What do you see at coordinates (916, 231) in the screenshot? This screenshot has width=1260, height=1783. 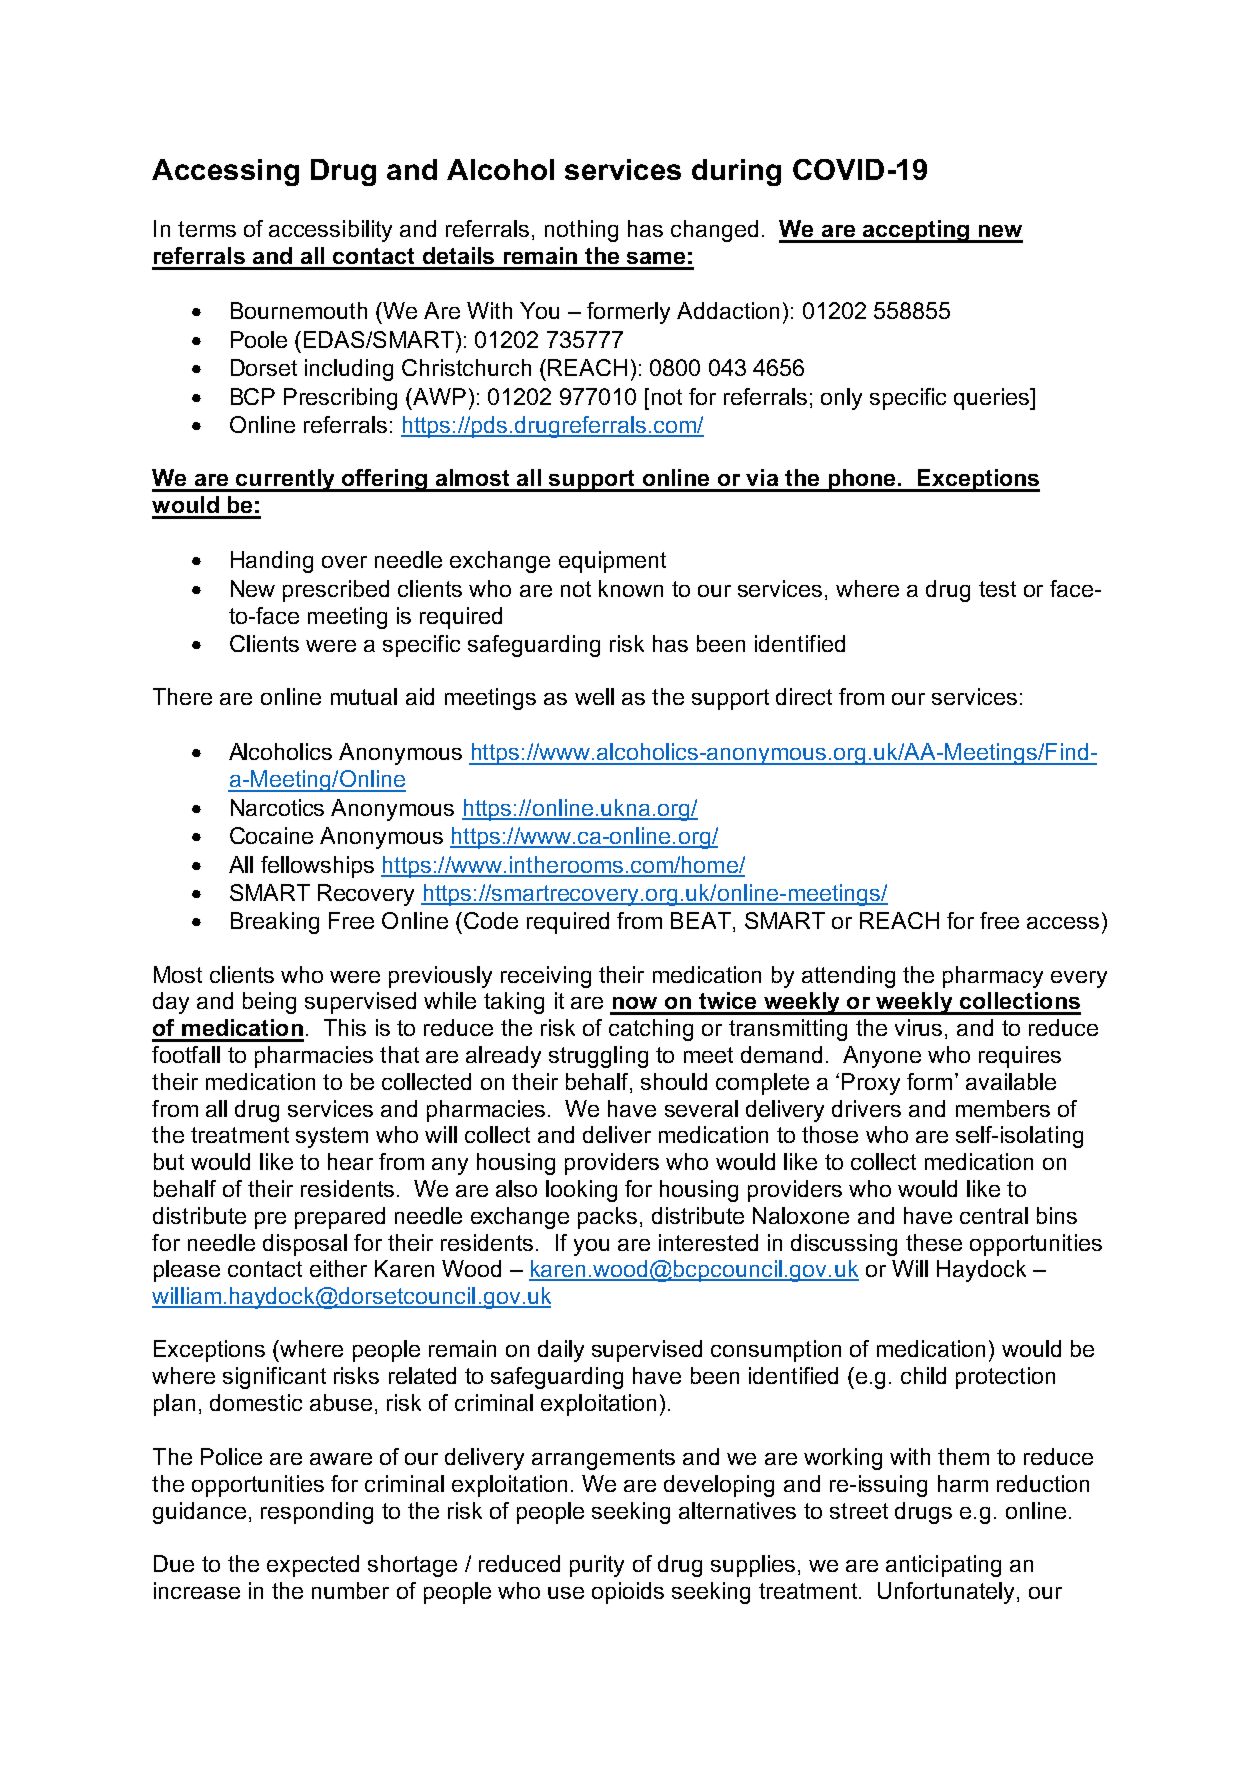 I see `accepting` at bounding box center [916, 231].
